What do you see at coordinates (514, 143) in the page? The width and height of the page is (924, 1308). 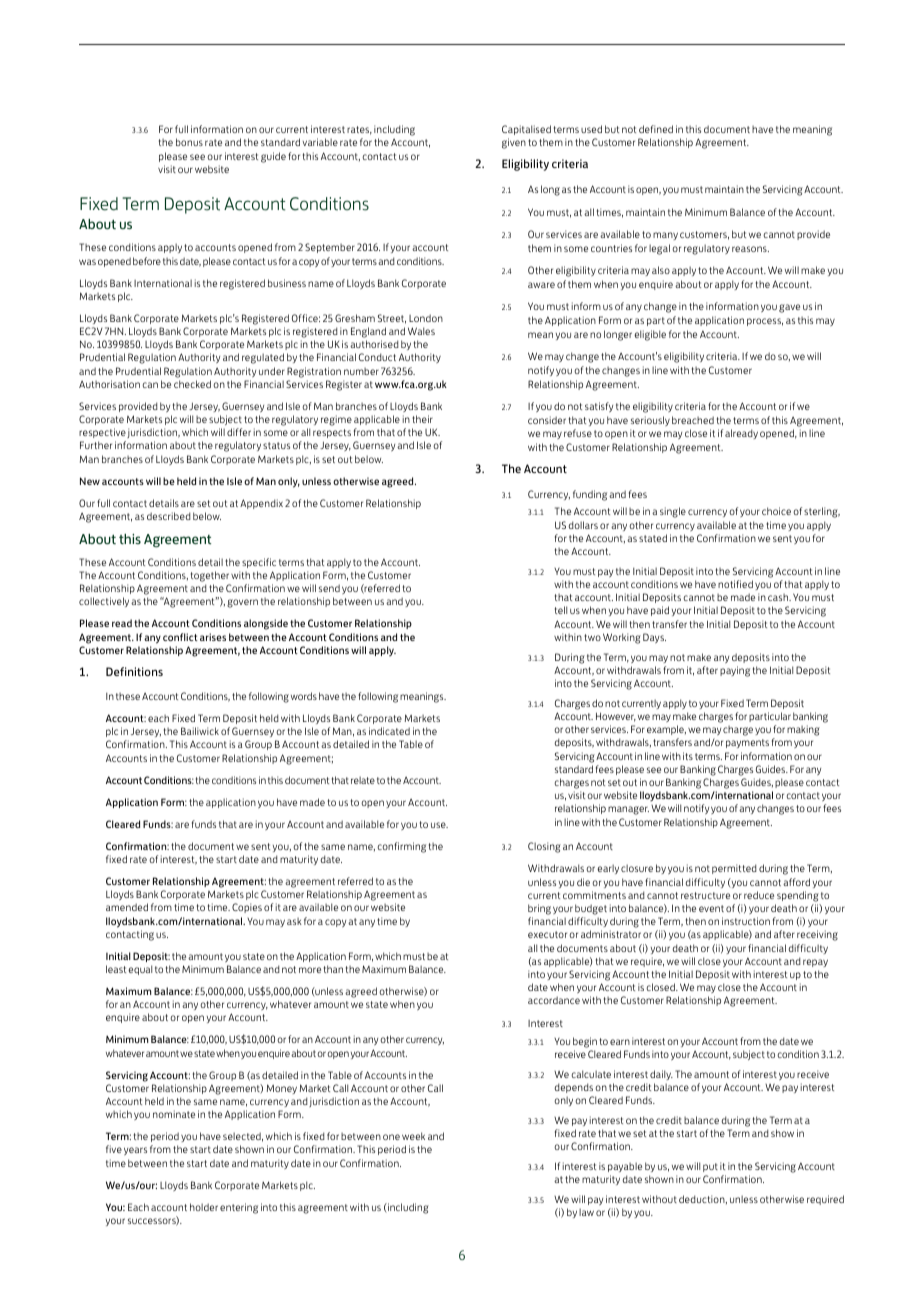 I see `given` at bounding box center [514, 143].
